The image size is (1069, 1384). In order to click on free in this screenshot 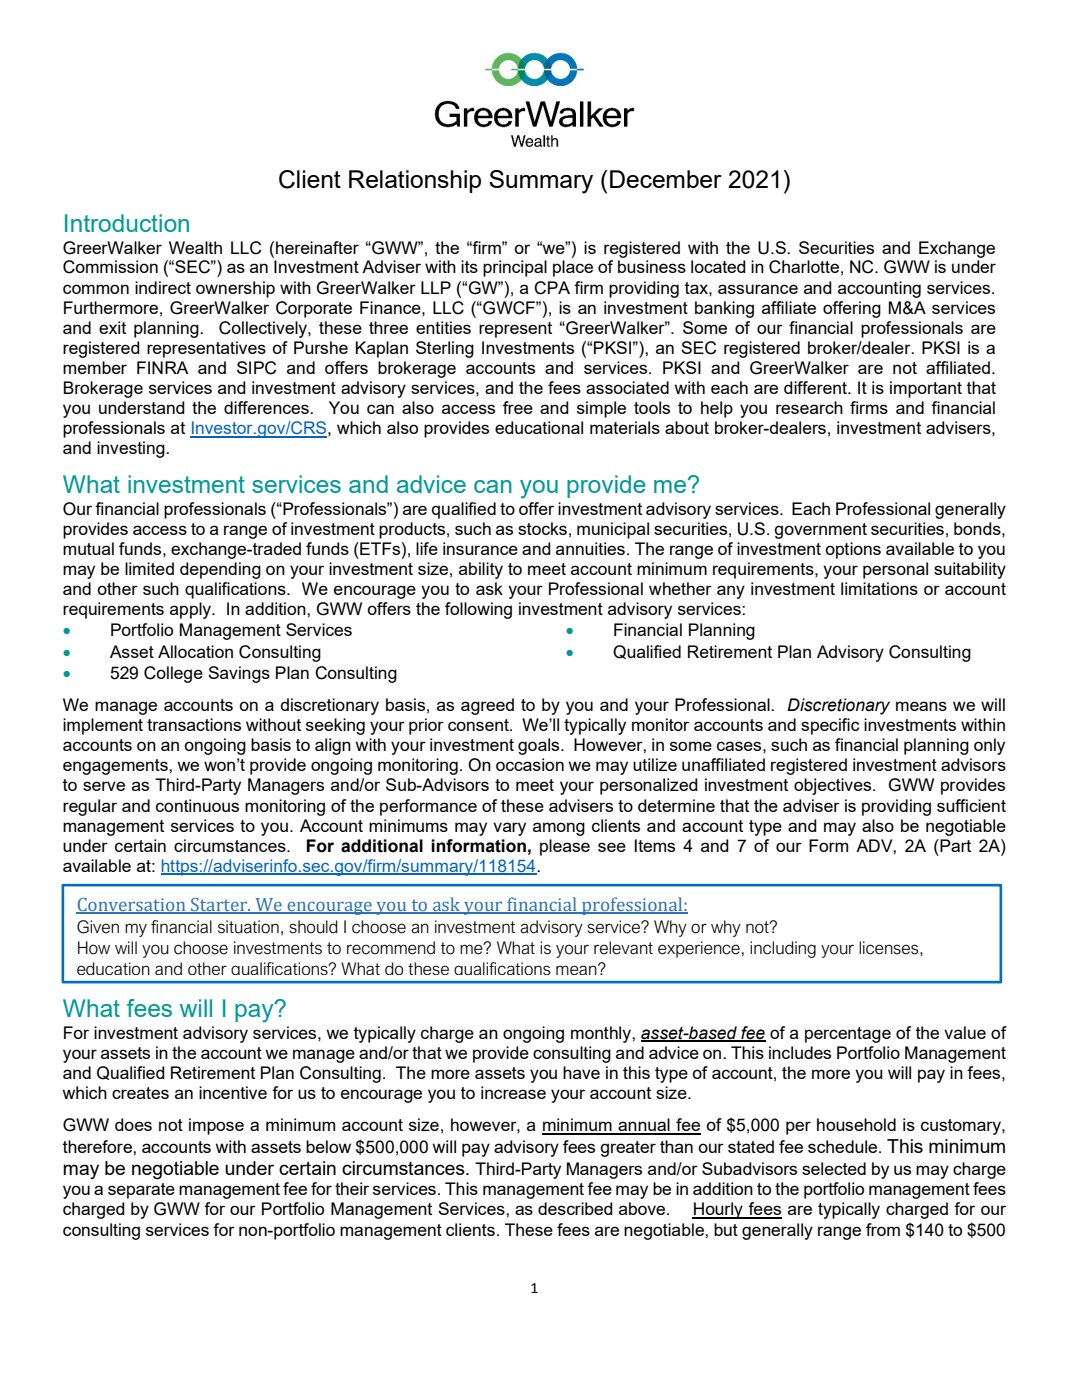, I will do `click(518, 407)`.
